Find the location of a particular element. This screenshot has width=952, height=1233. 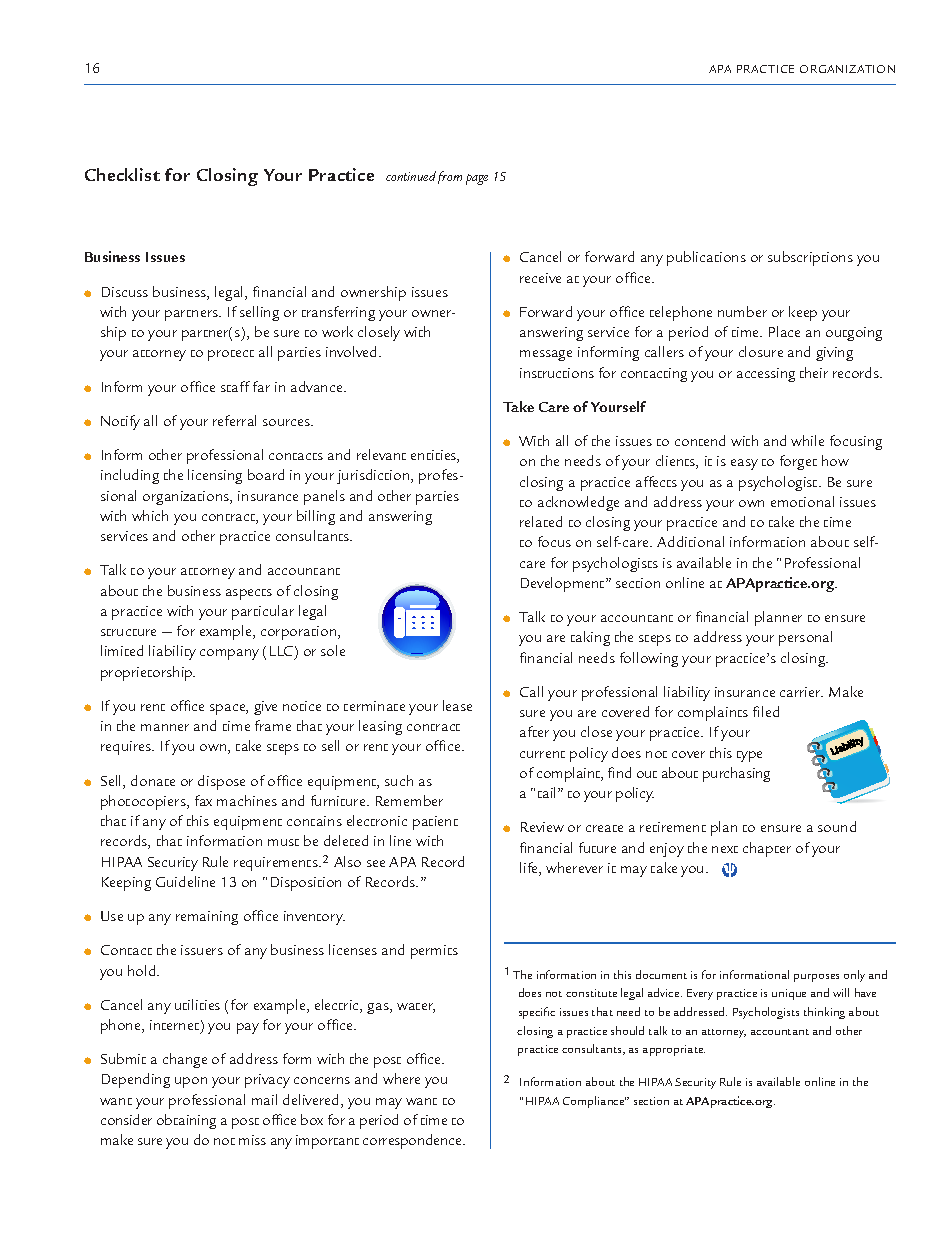

obtaining is located at coordinates (186, 1121).
